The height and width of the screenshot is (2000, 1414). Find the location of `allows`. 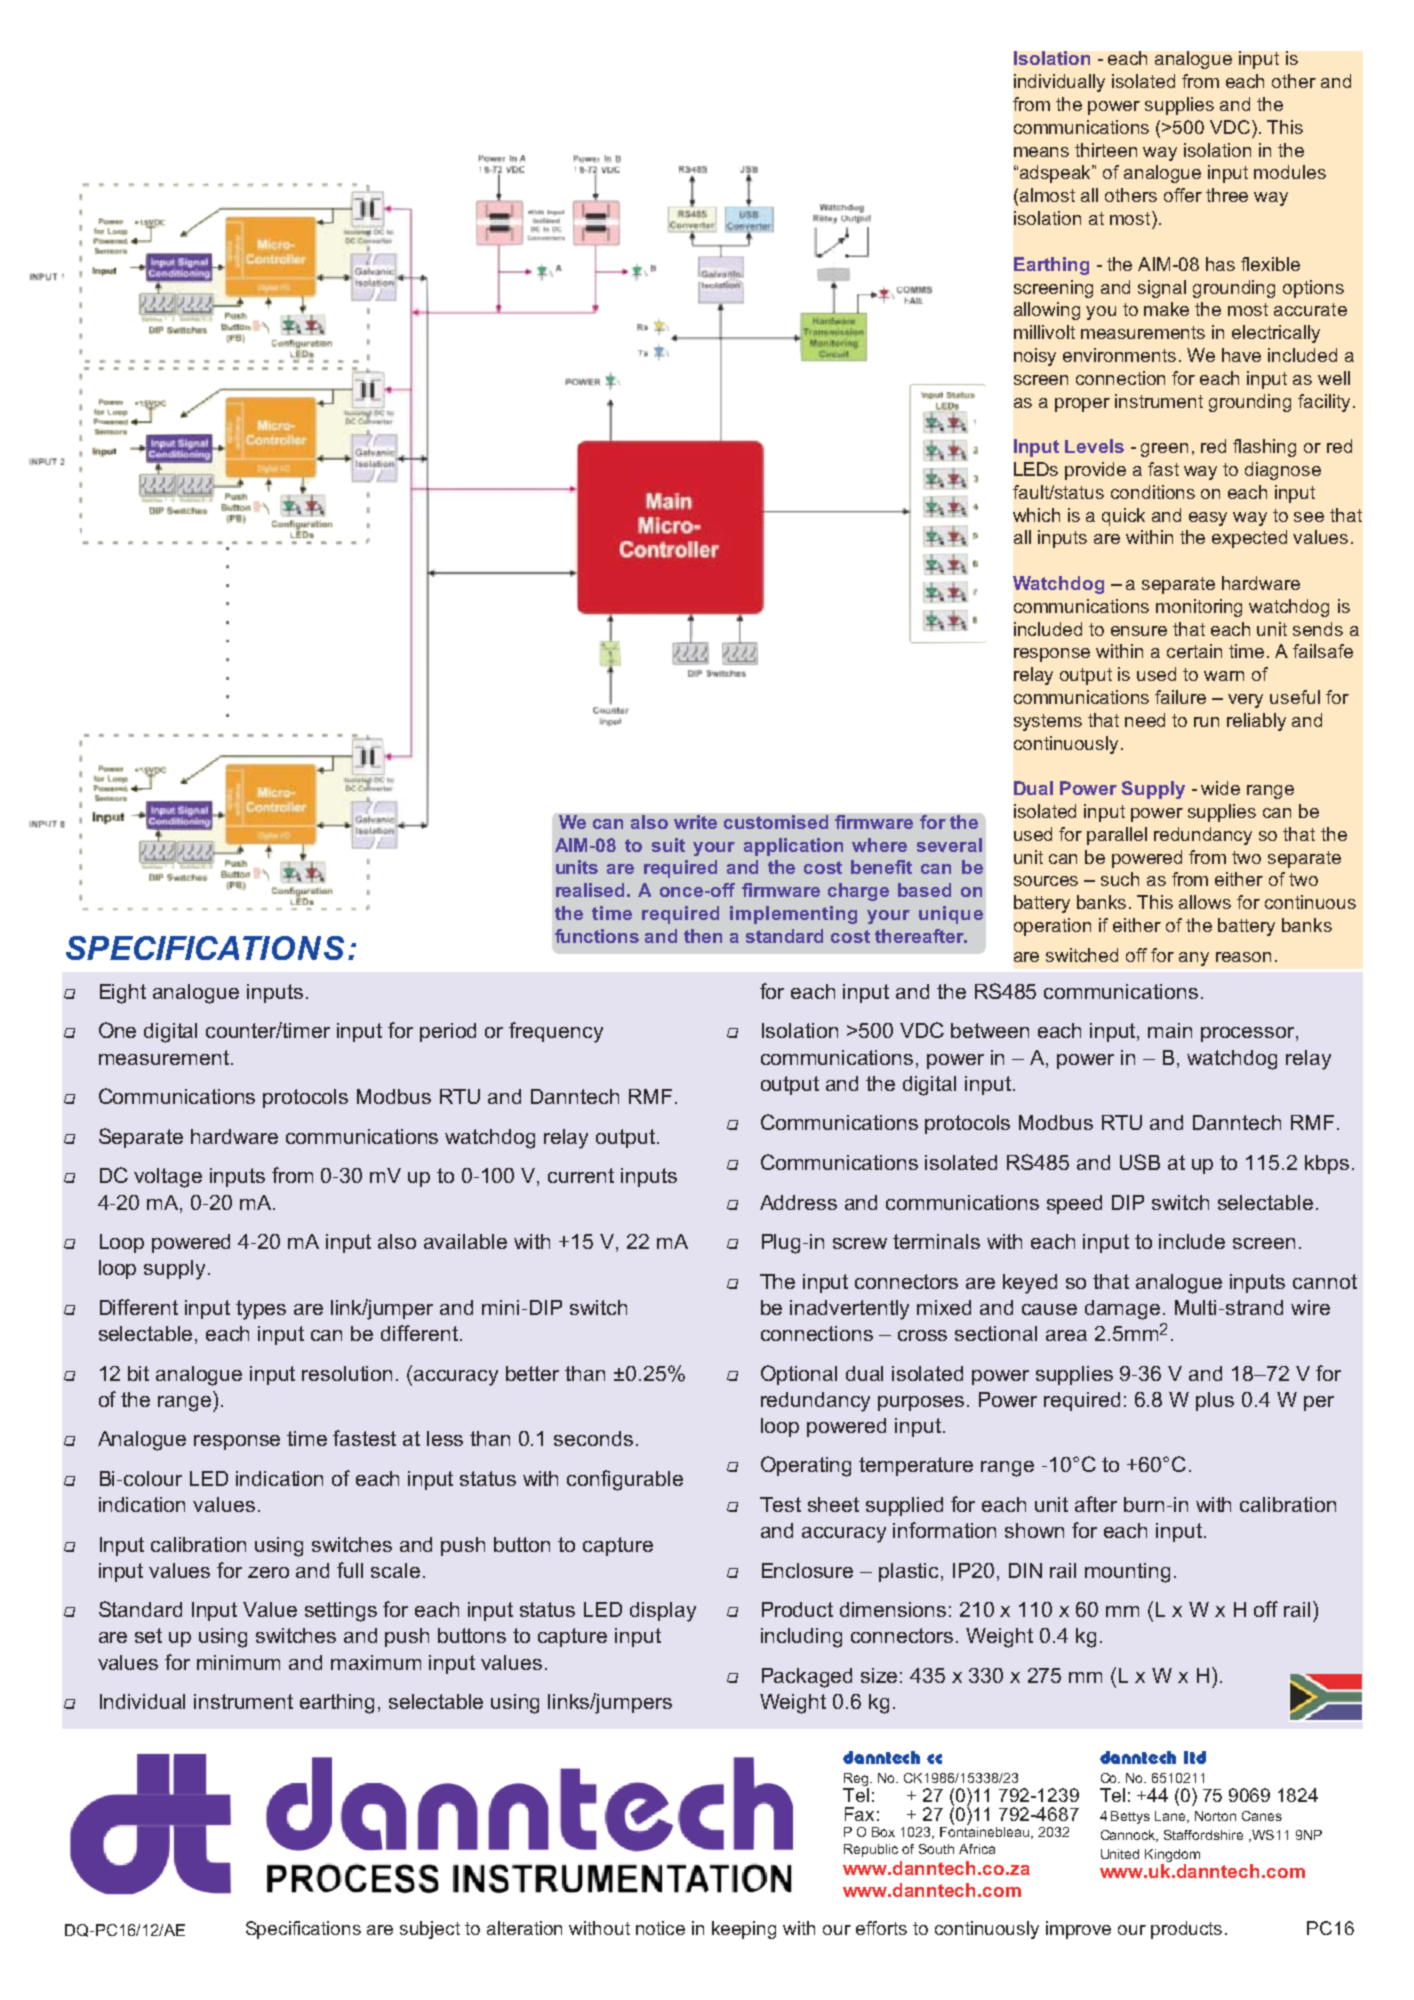

allows is located at coordinates (1205, 902).
